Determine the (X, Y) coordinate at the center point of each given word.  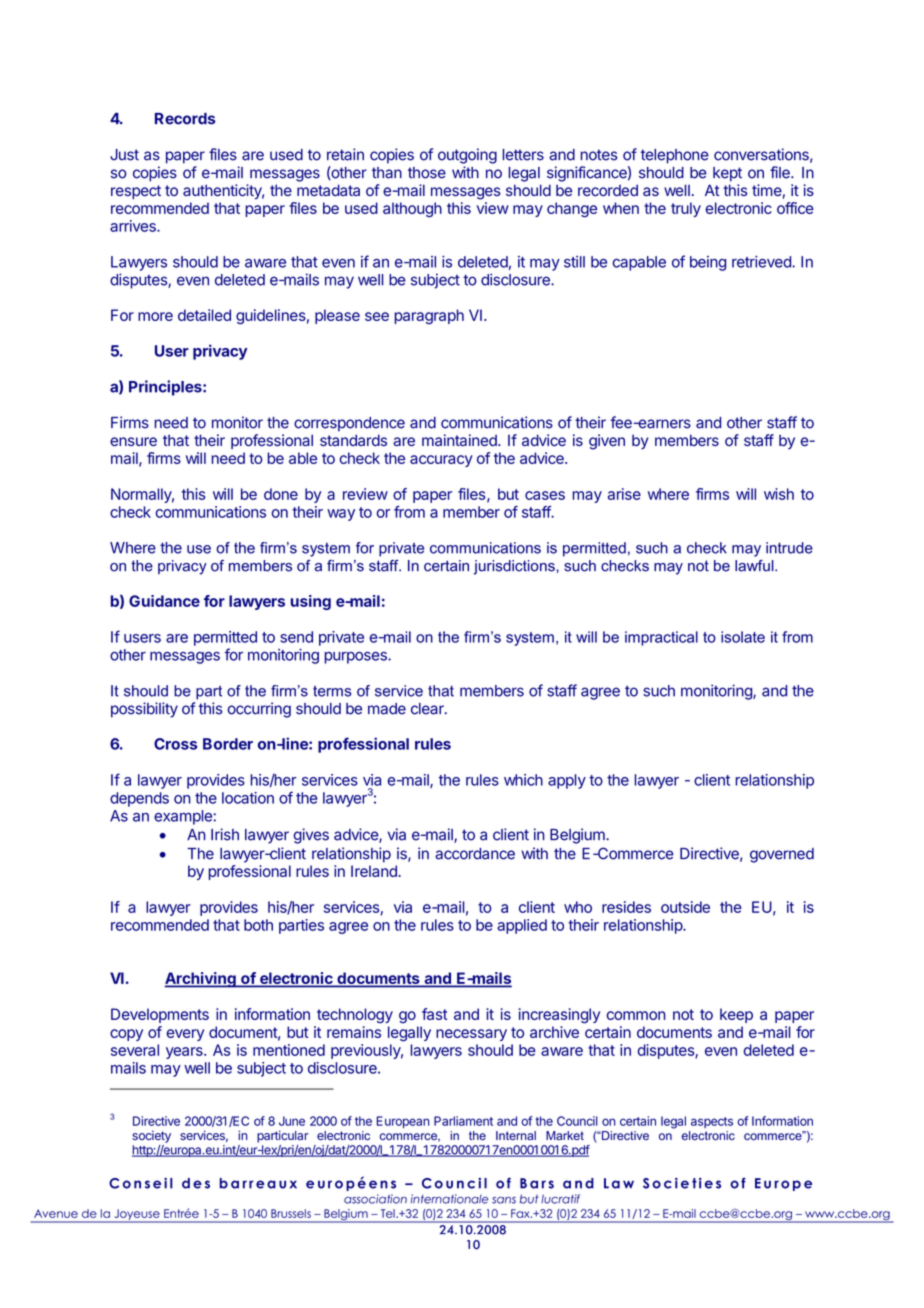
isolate (743, 637)
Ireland (375, 871)
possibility (144, 710)
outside (685, 907)
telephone (675, 156)
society (151, 1136)
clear (428, 709)
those (427, 173)
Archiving (201, 980)
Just (124, 155)
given (607, 442)
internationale (450, 1199)
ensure (133, 441)
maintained (460, 440)
